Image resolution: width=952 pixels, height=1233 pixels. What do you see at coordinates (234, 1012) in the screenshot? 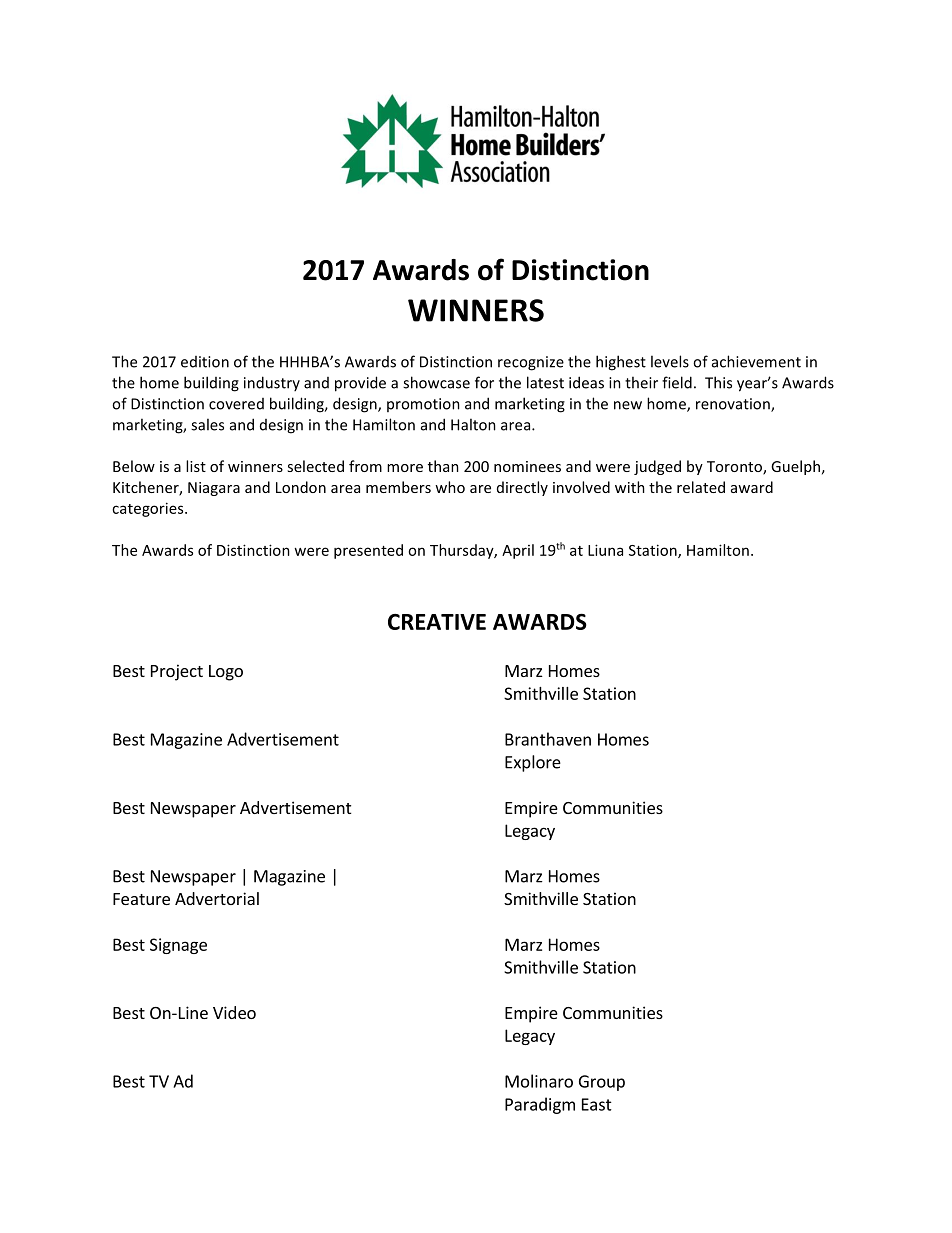
I see `Video` at bounding box center [234, 1012].
